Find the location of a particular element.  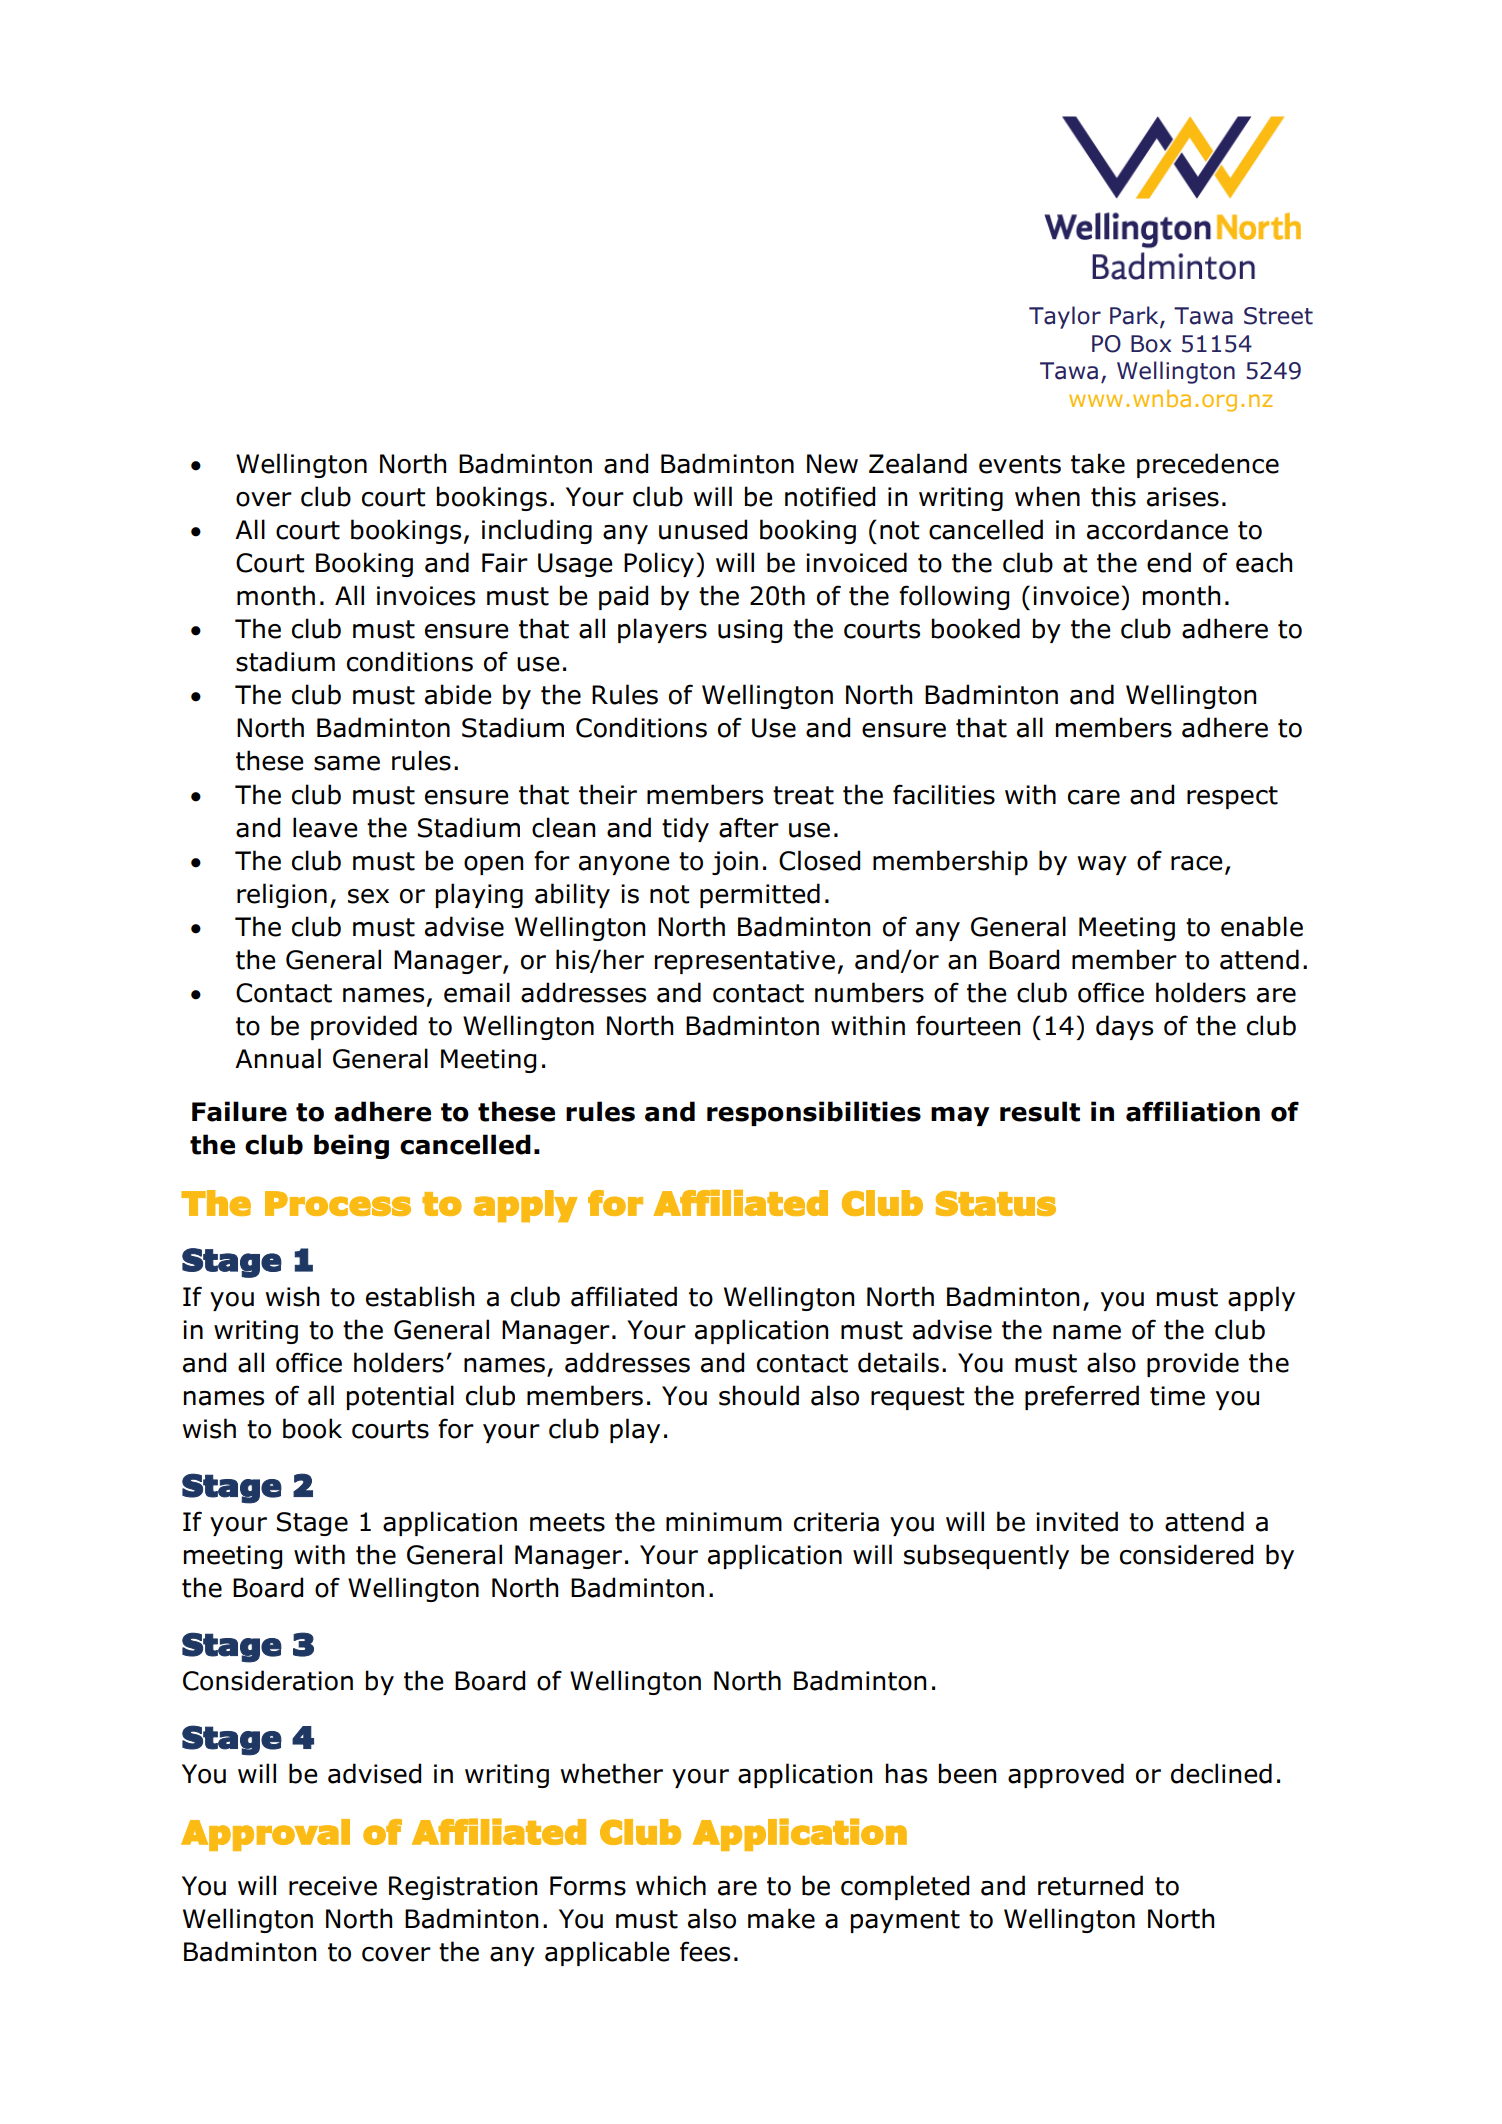

race is located at coordinates (1197, 863).
